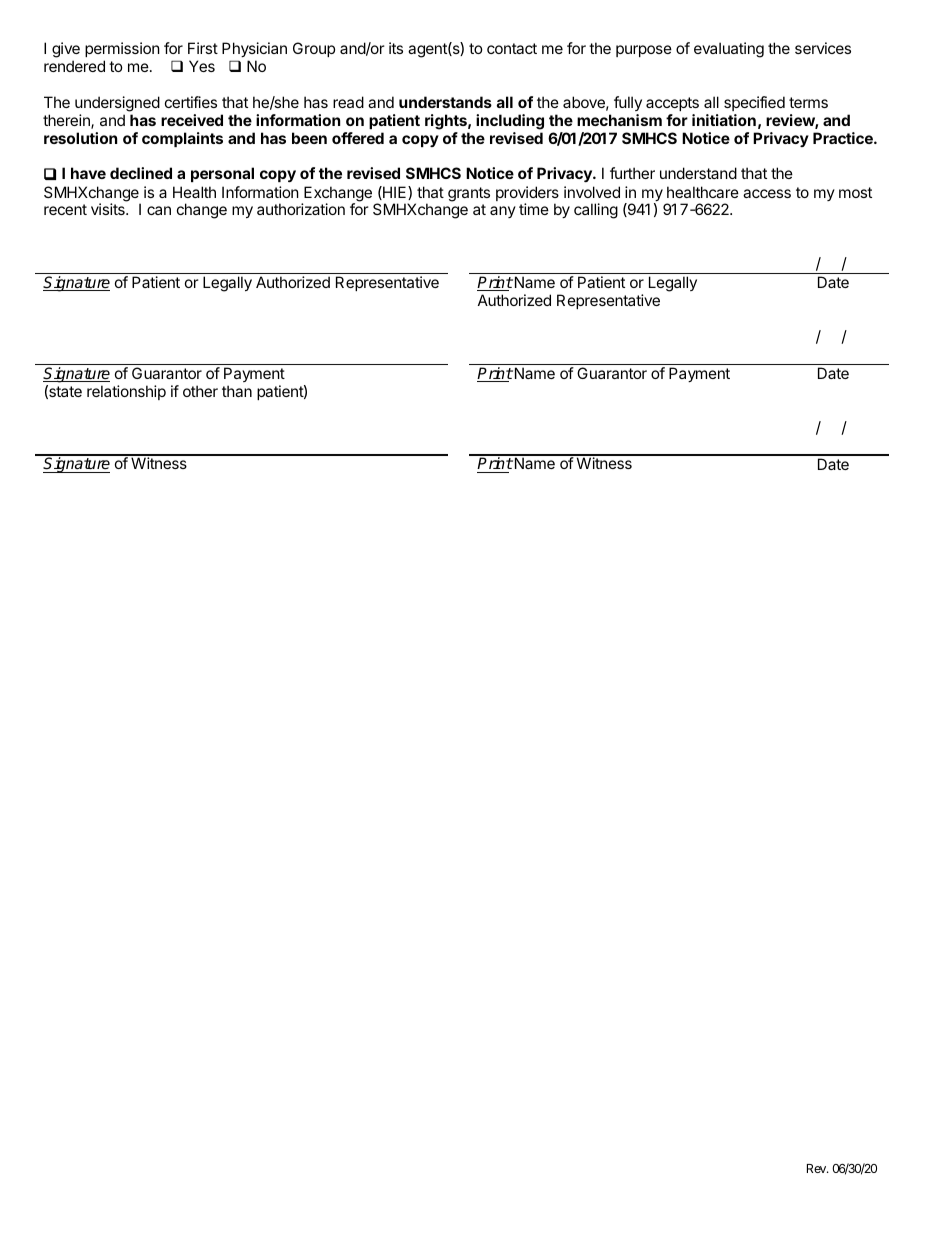  What do you see at coordinates (512, 48) in the document?
I see `contact` at bounding box center [512, 48].
